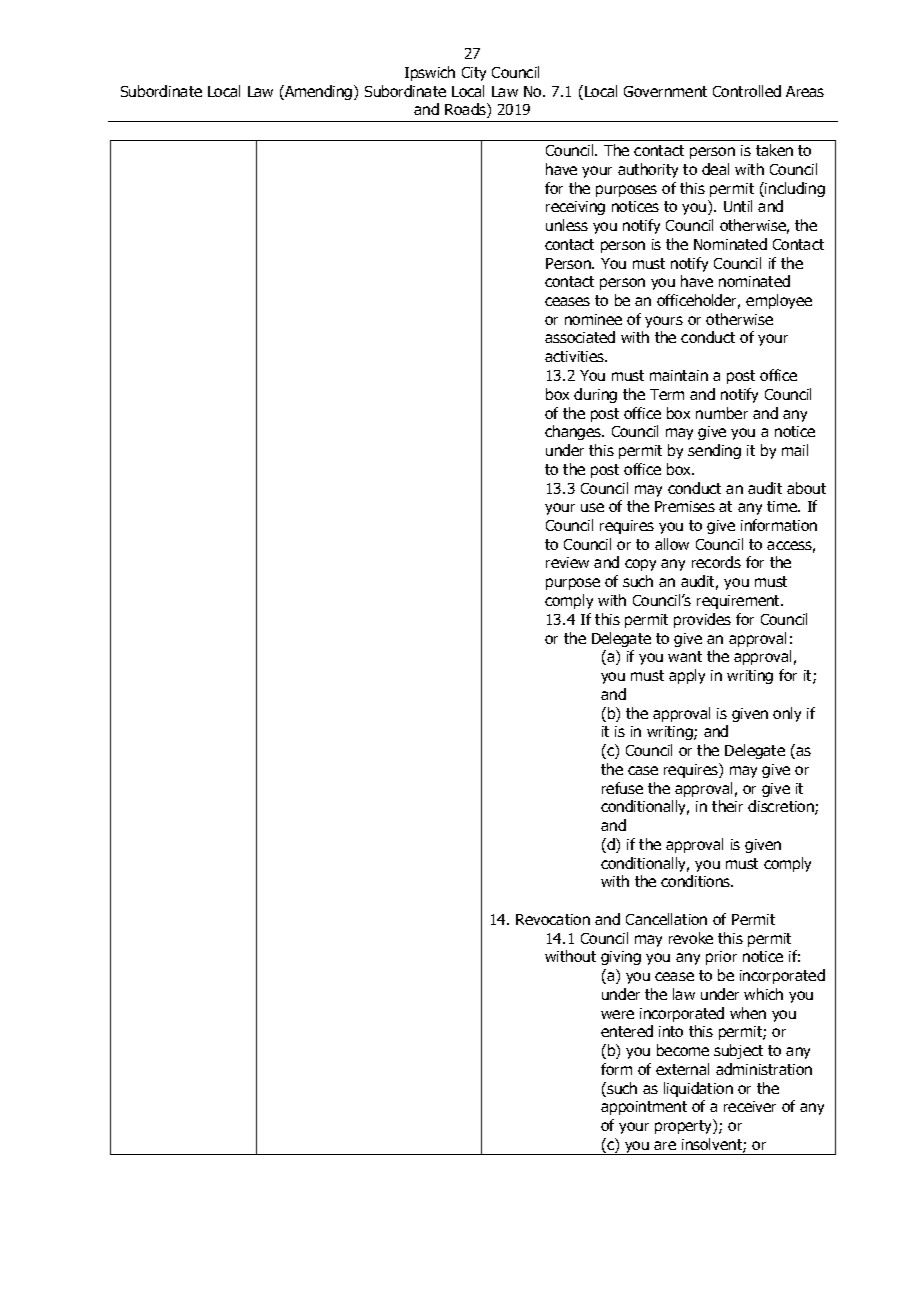 This screenshot has width=924, height=1308. I want to click on review, so click(567, 562).
